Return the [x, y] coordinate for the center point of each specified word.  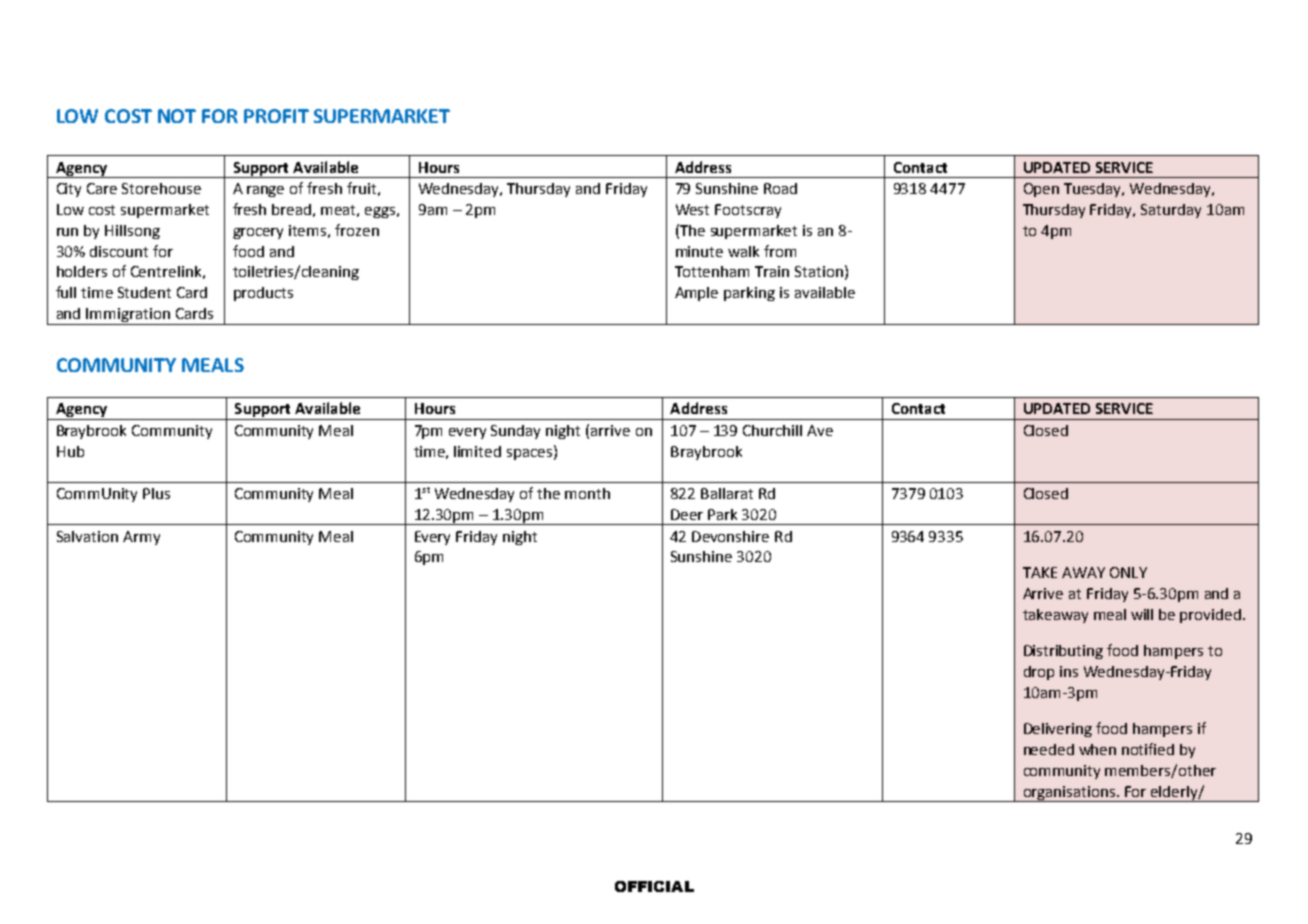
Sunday [515, 432]
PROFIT [276, 116]
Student [144, 292]
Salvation [87, 536]
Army [141, 538]
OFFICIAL [654, 886]
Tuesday [1094, 190]
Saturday [1171, 211]
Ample [696, 294]
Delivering [1058, 730]
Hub [70, 451]
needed [1049, 749]
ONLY [1128, 572]
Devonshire [730, 536]
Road [780, 188]
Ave [820, 430]
